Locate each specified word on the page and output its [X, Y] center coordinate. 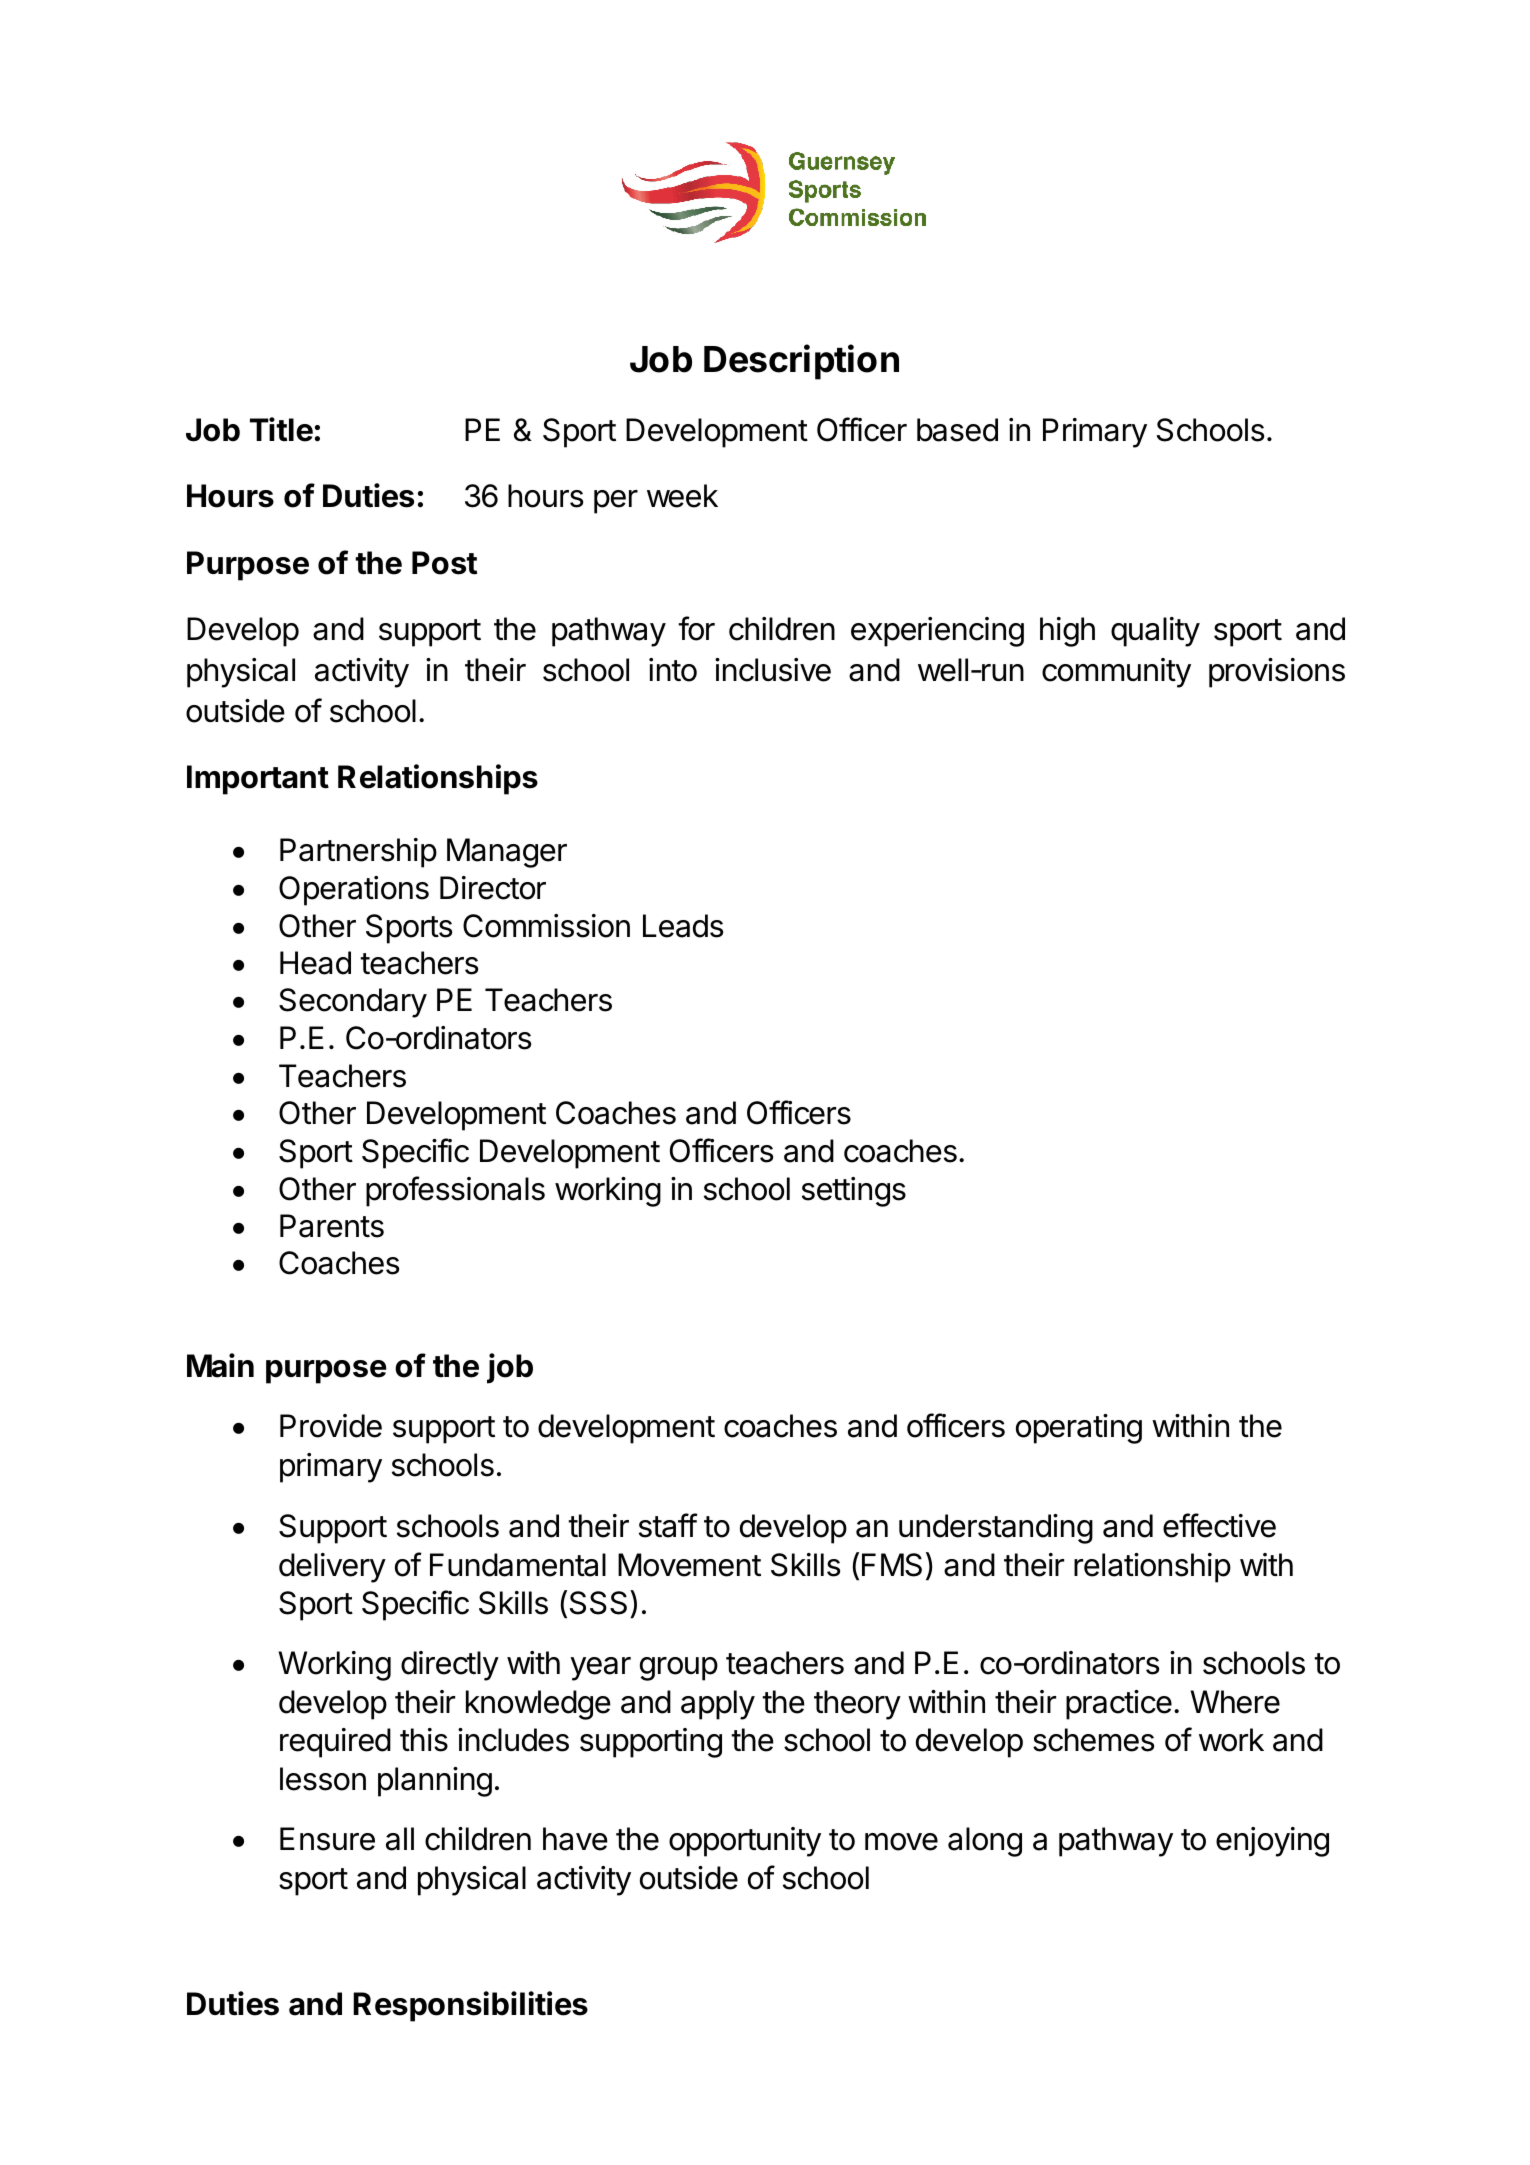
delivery [332, 1568]
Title [281, 429]
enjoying [1272, 1842]
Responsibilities [470, 2006]
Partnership [358, 853]
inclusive [773, 670]
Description [801, 362]
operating [1079, 1429]
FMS [892, 1565]
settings [854, 1192]
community [1116, 673]
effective [1219, 1525]
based [957, 430]
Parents [332, 1226]
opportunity [745, 1842]
